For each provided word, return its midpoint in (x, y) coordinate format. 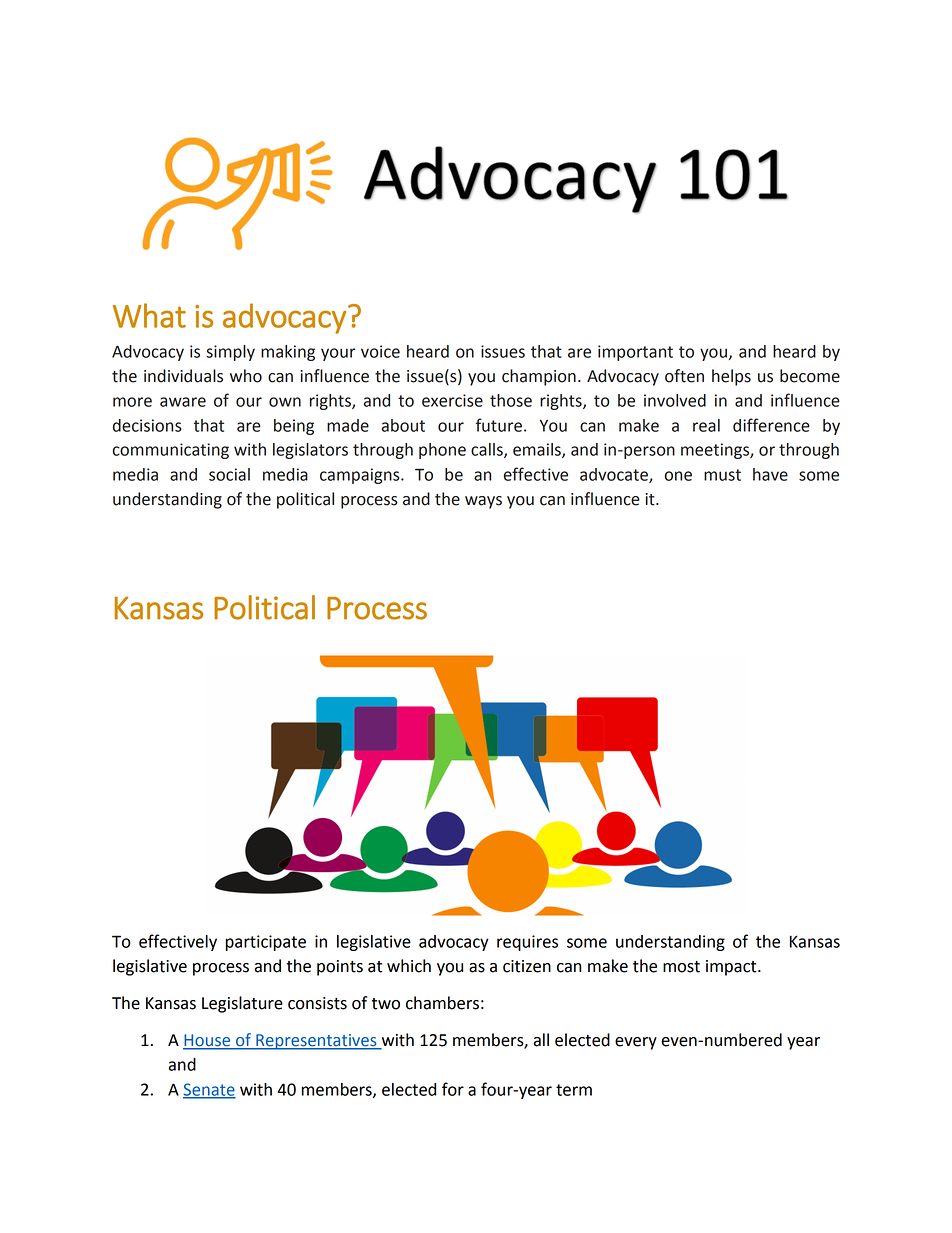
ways (483, 502)
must (722, 475)
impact (732, 968)
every (636, 1043)
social (229, 474)
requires (527, 943)
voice (380, 351)
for (453, 1089)
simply (230, 353)
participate (266, 943)
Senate (209, 1090)
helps (731, 377)
